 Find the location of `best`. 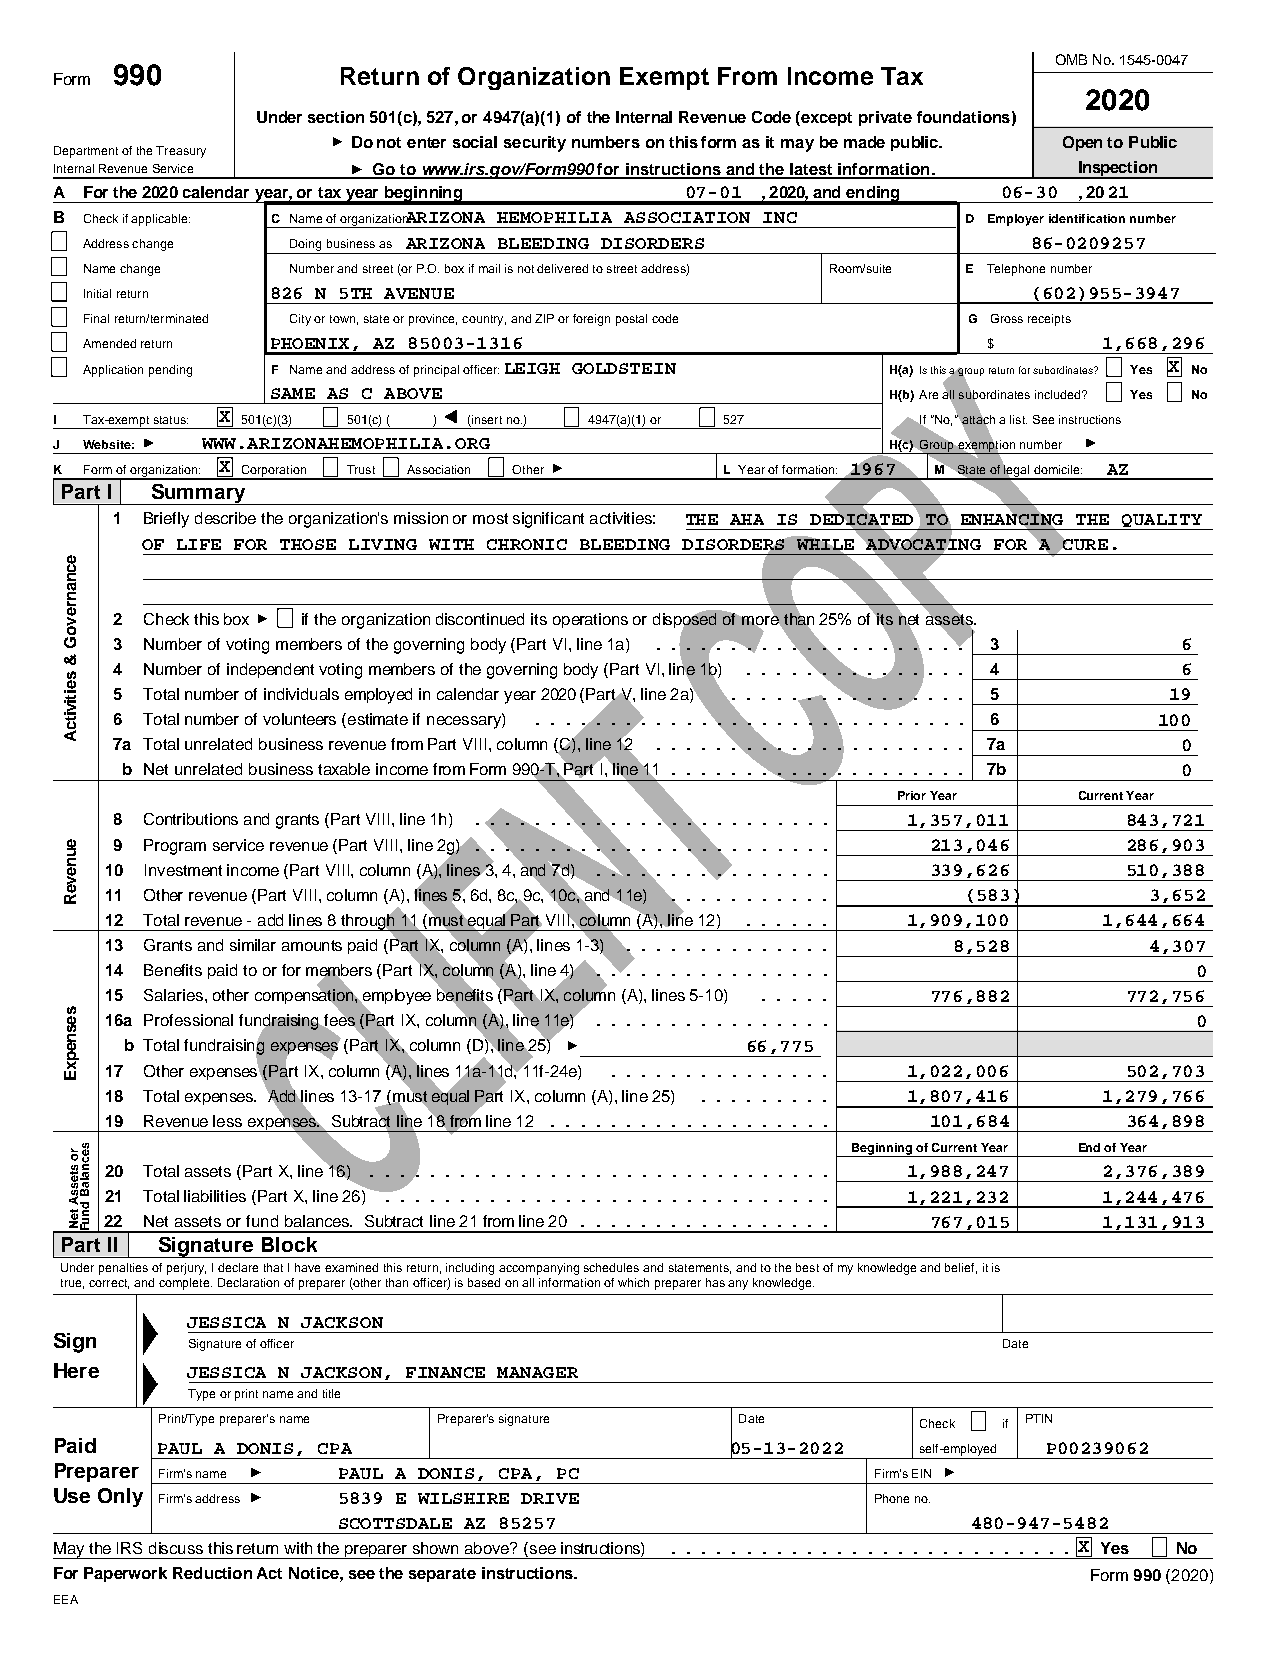

best is located at coordinates (807, 1267).
